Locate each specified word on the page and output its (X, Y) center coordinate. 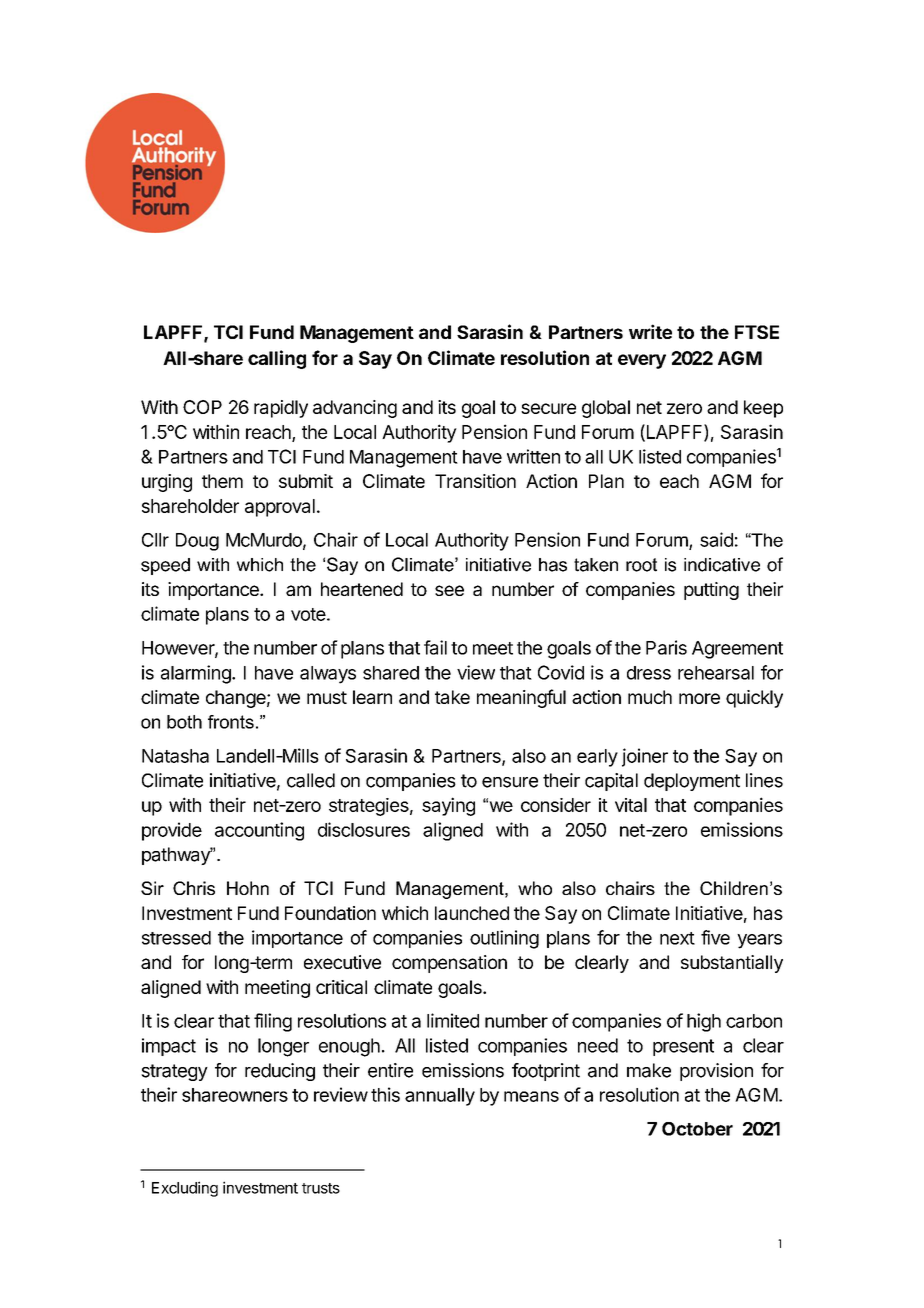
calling (277, 359)
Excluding (185, 1189)
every (642, 361)
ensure (510, 782)
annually (440, 1097)
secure (548, 408)
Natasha (175, 756)
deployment (692, 782)
